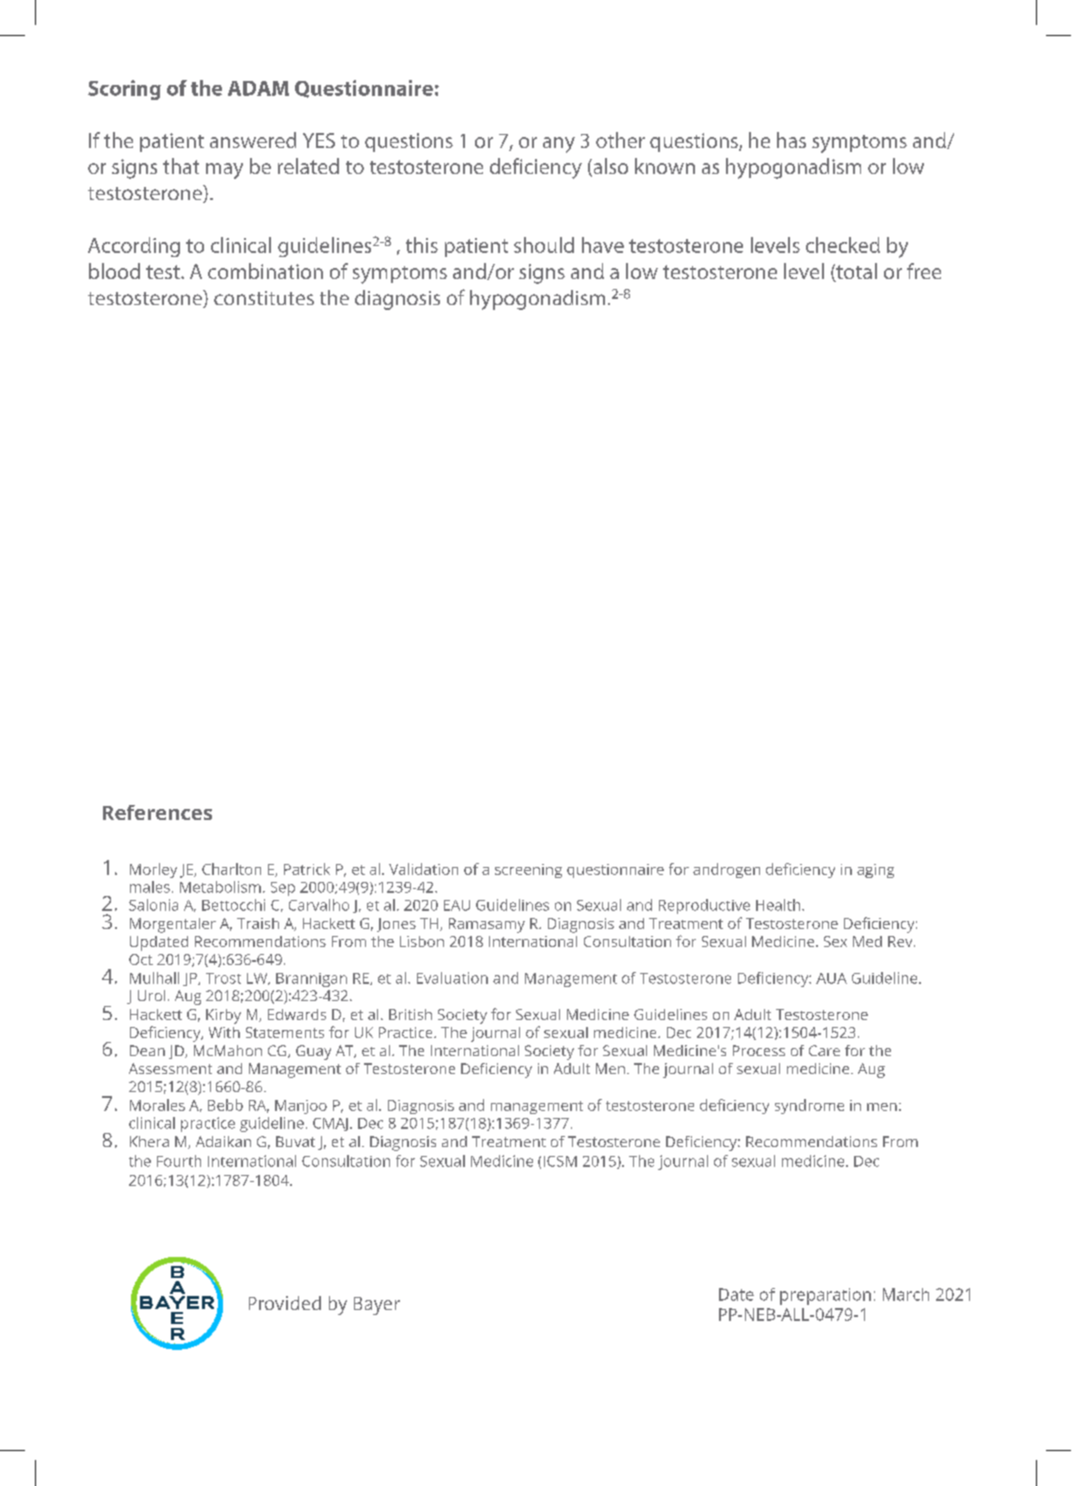 Image resolution: width=1072 pixels, height=1486 pixels. I want to click on any, so click(559, 145).
